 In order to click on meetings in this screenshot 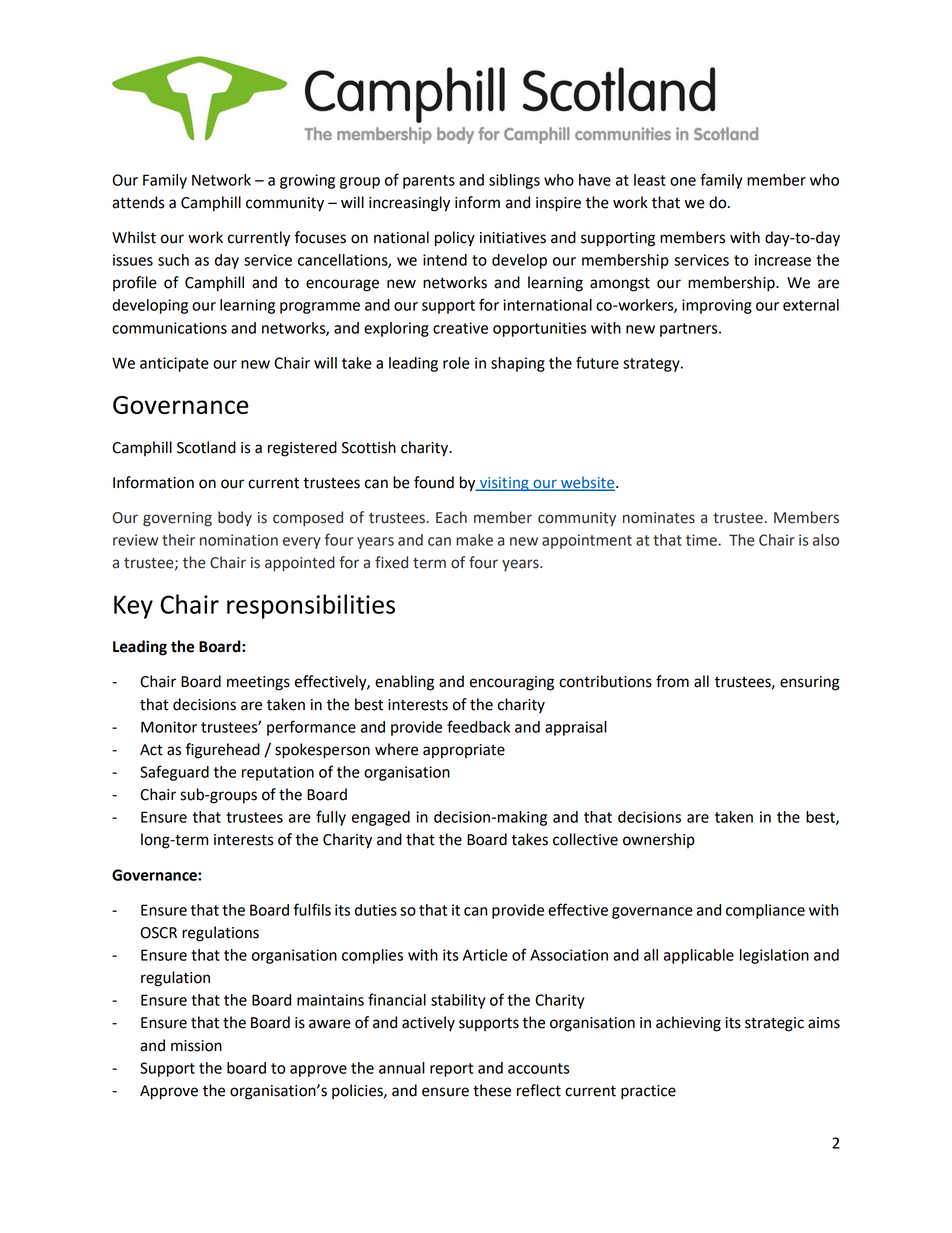, I will do `click(258, 683)`.
